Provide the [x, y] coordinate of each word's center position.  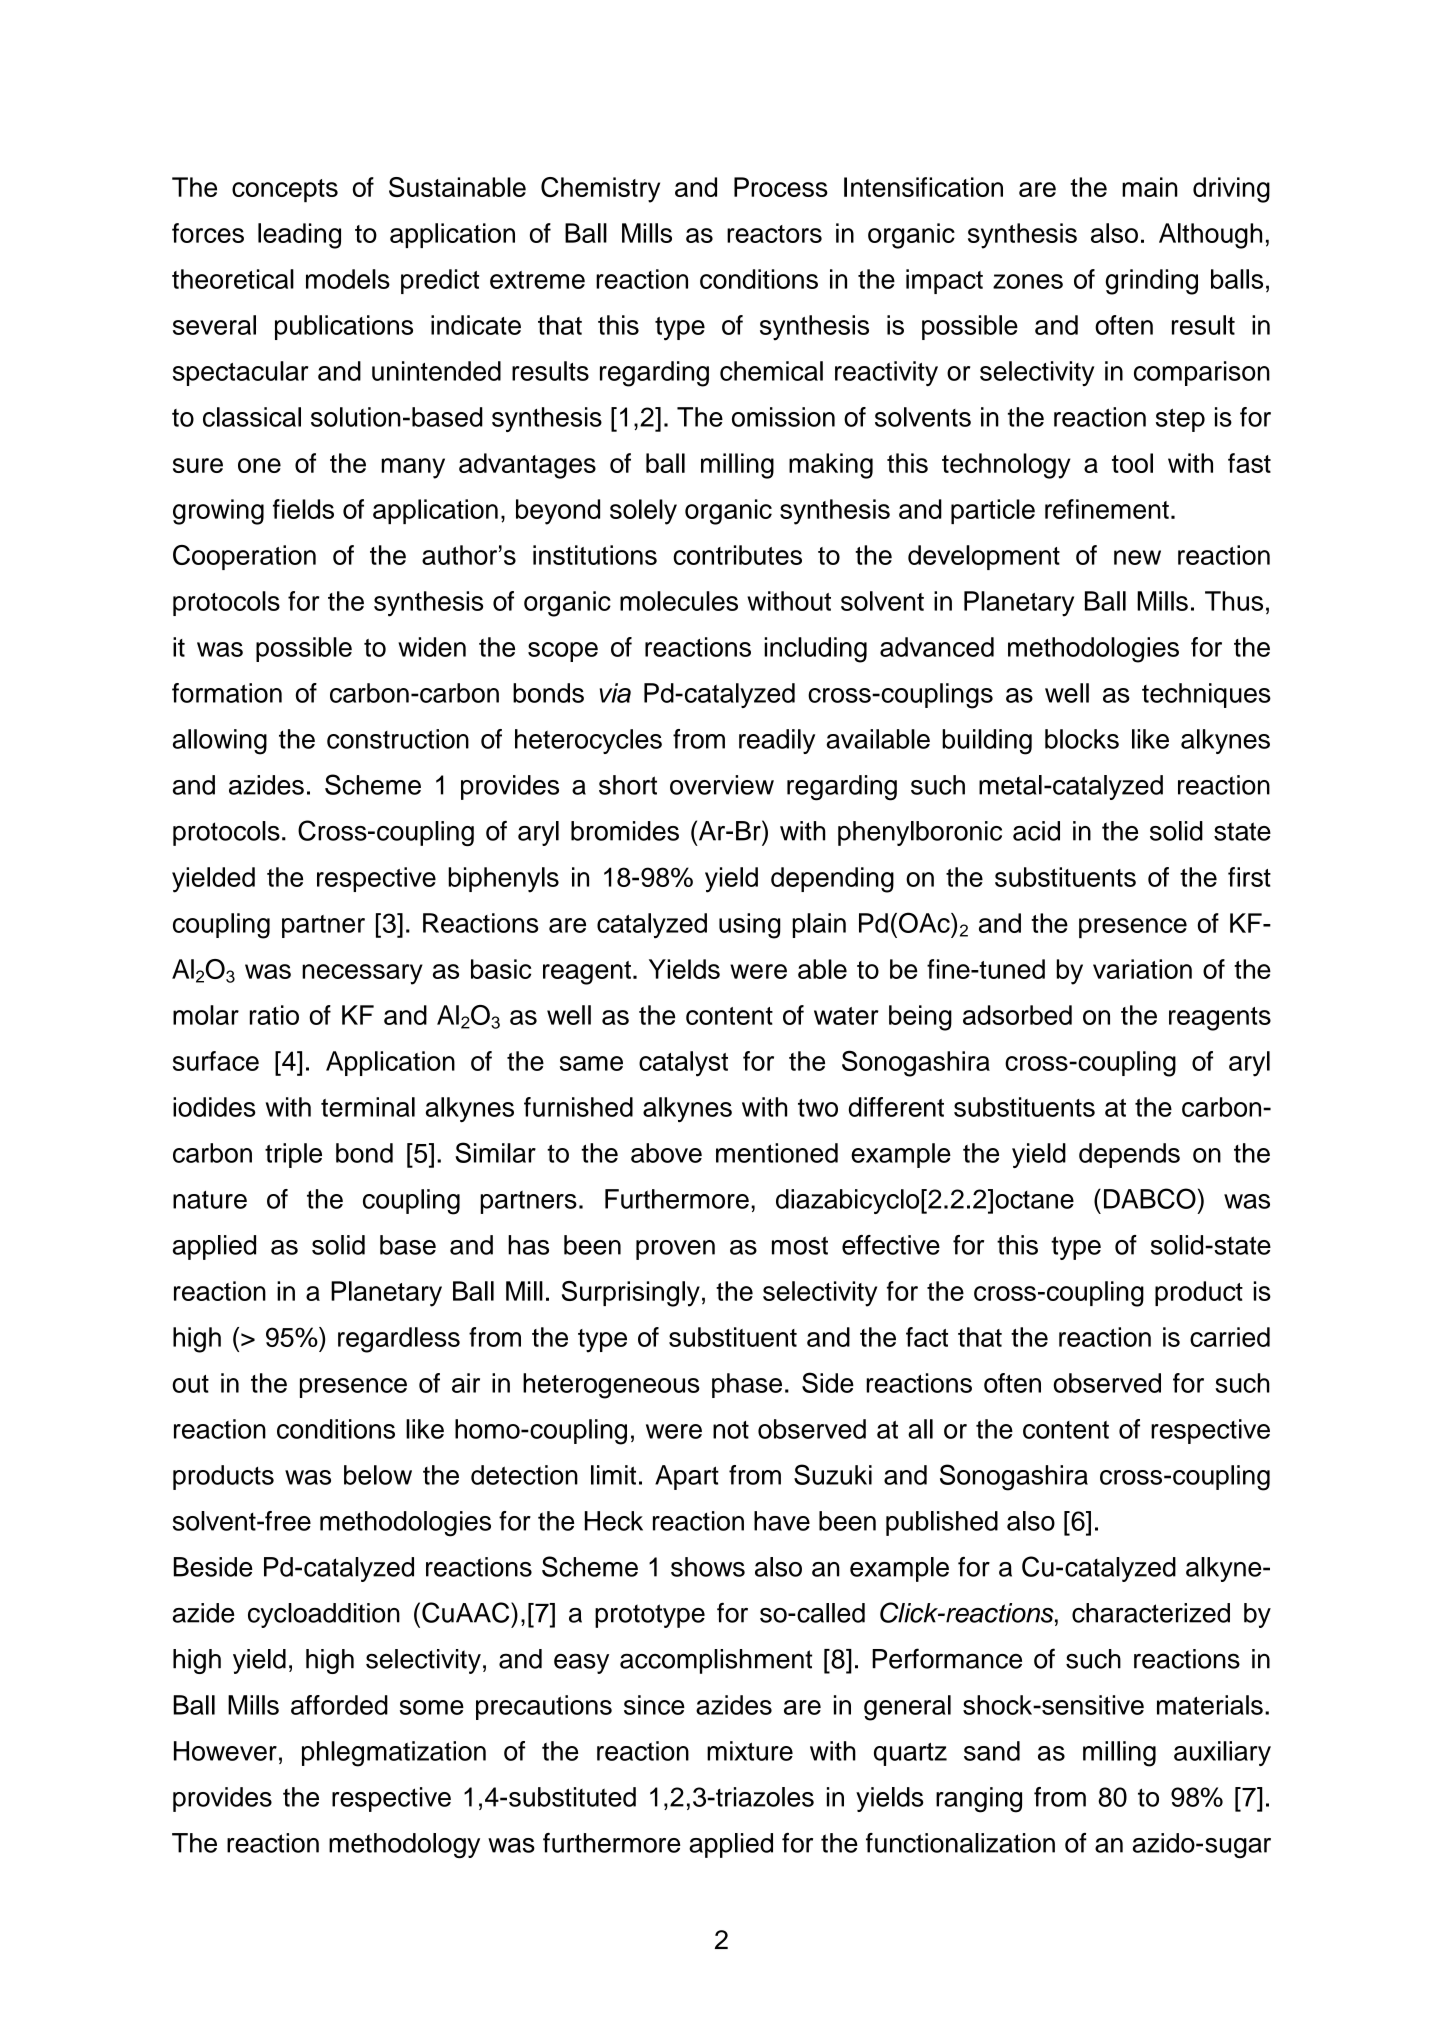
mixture [750, 1751]
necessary [362, 974]
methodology [404, 1846]
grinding [1151, 282]
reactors [774, 234]
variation [1142, 969]
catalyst [683, 1064]
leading [299, 236]
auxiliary [1222, 1753]
